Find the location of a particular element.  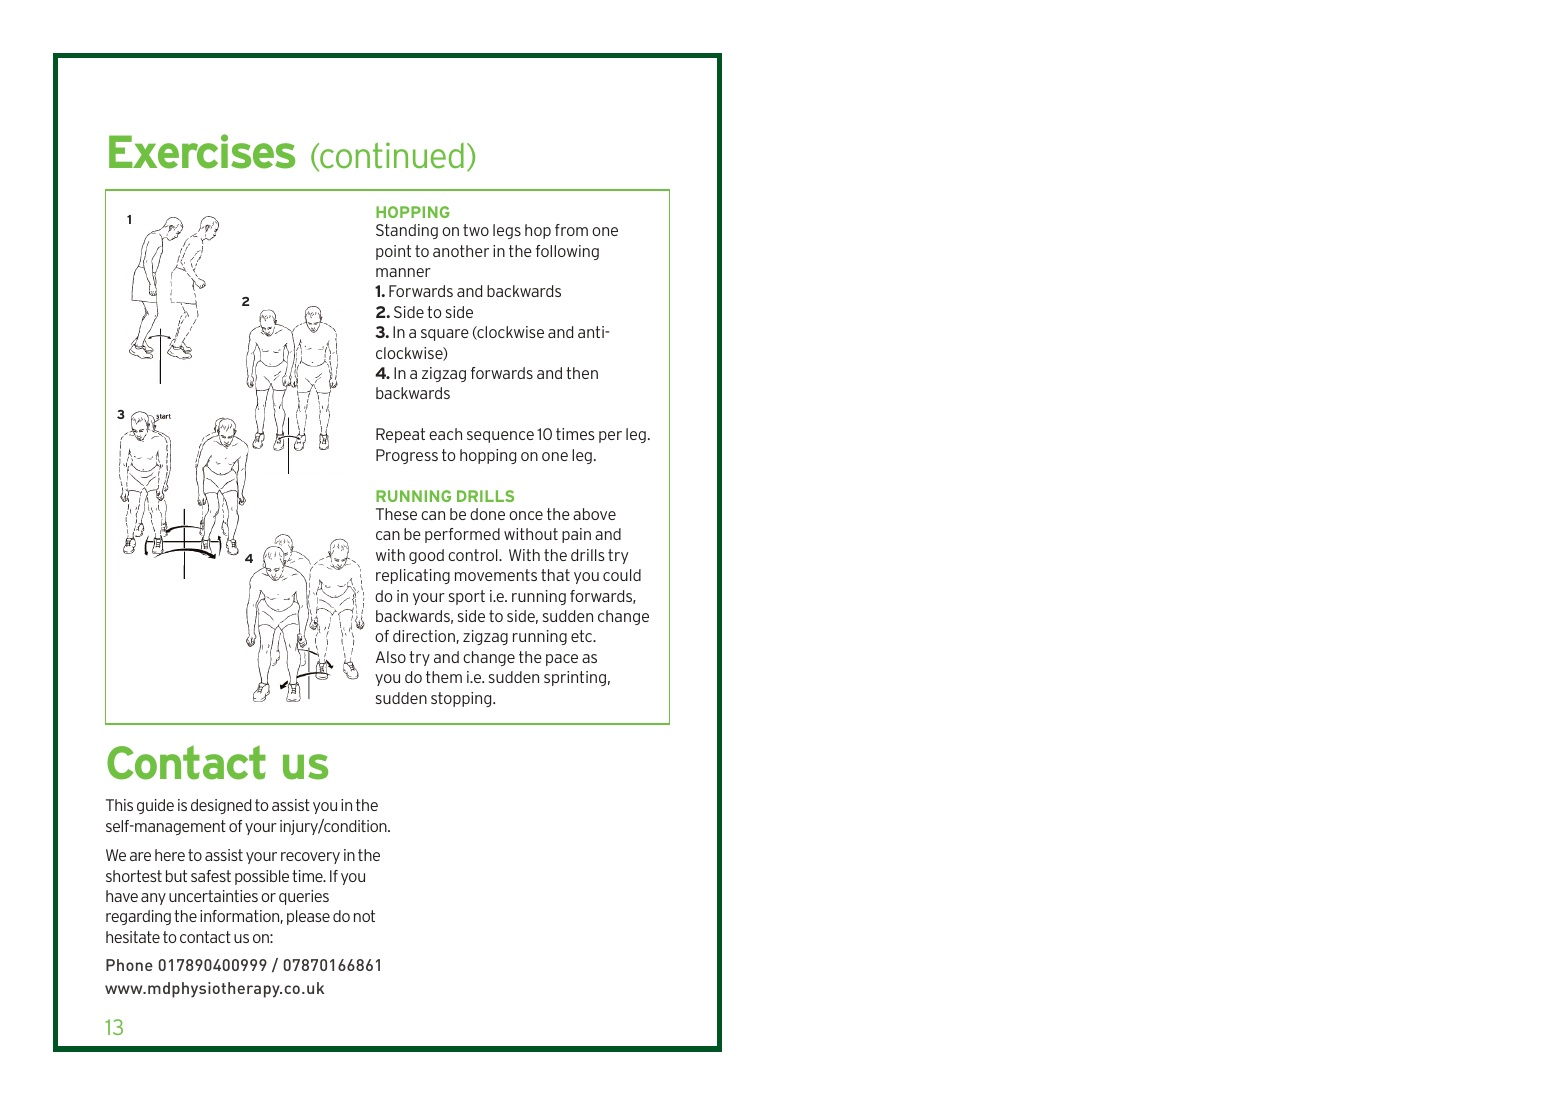

queries is located at coordinates (304, 897).
